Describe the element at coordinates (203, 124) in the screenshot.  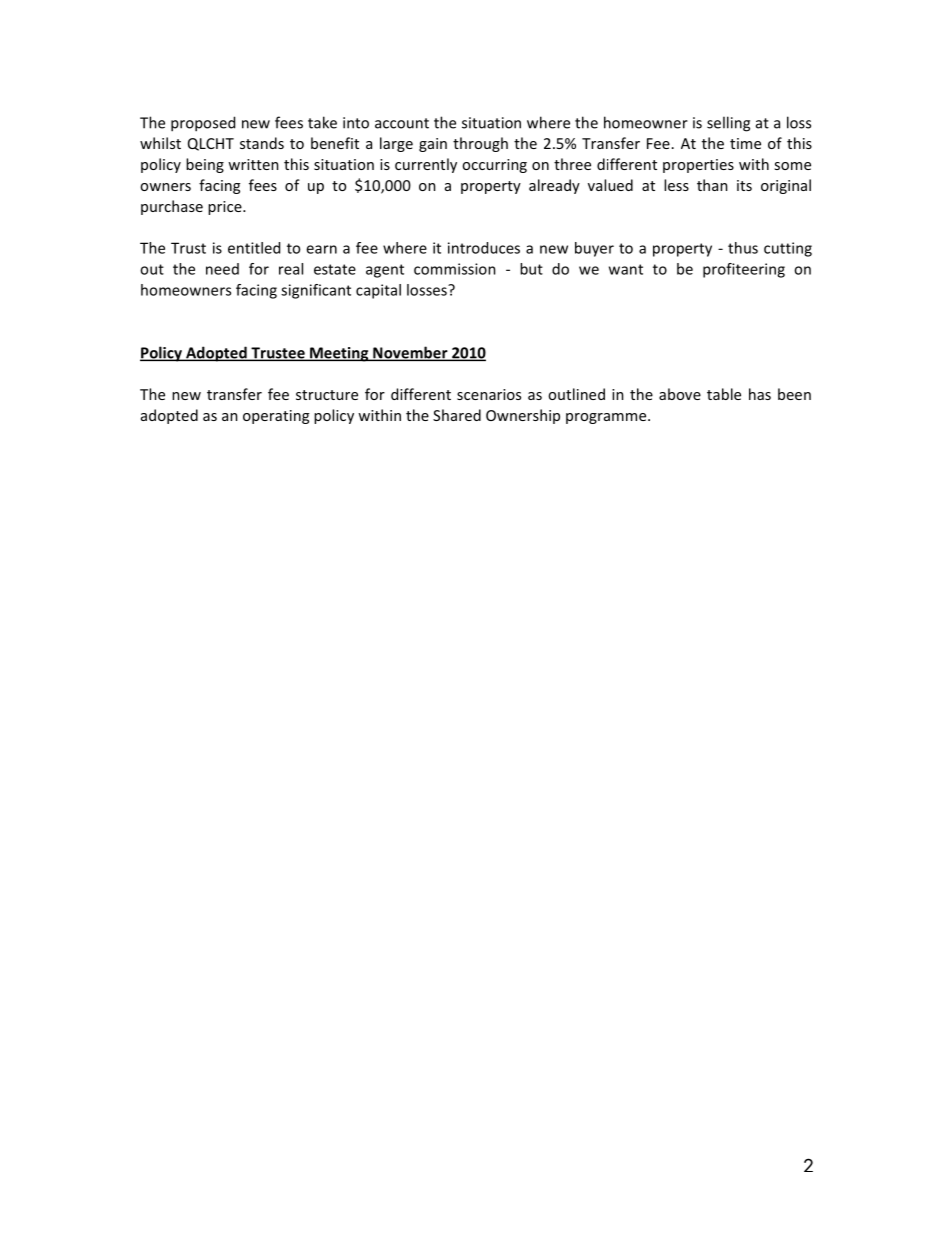
I see `proposed` at that location.
